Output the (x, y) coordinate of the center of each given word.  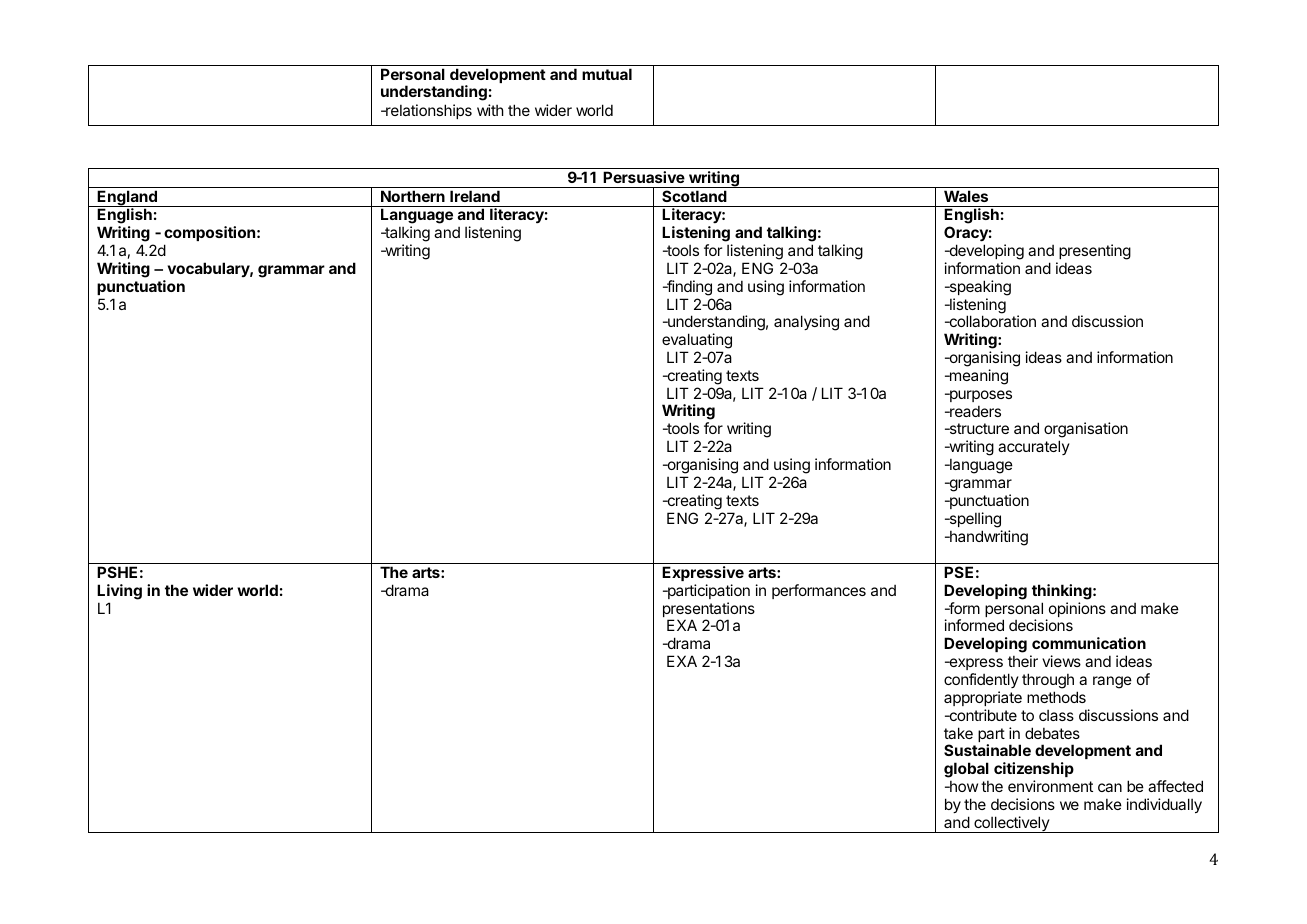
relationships (428, 111)
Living (119, 592)
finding (688, 288)
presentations (709, 611)
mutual (607, 74)
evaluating (697, 341)
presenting (1095, 252)
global (966, 770)
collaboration (991, 321)
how (963, 786)
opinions (1076, 611)
